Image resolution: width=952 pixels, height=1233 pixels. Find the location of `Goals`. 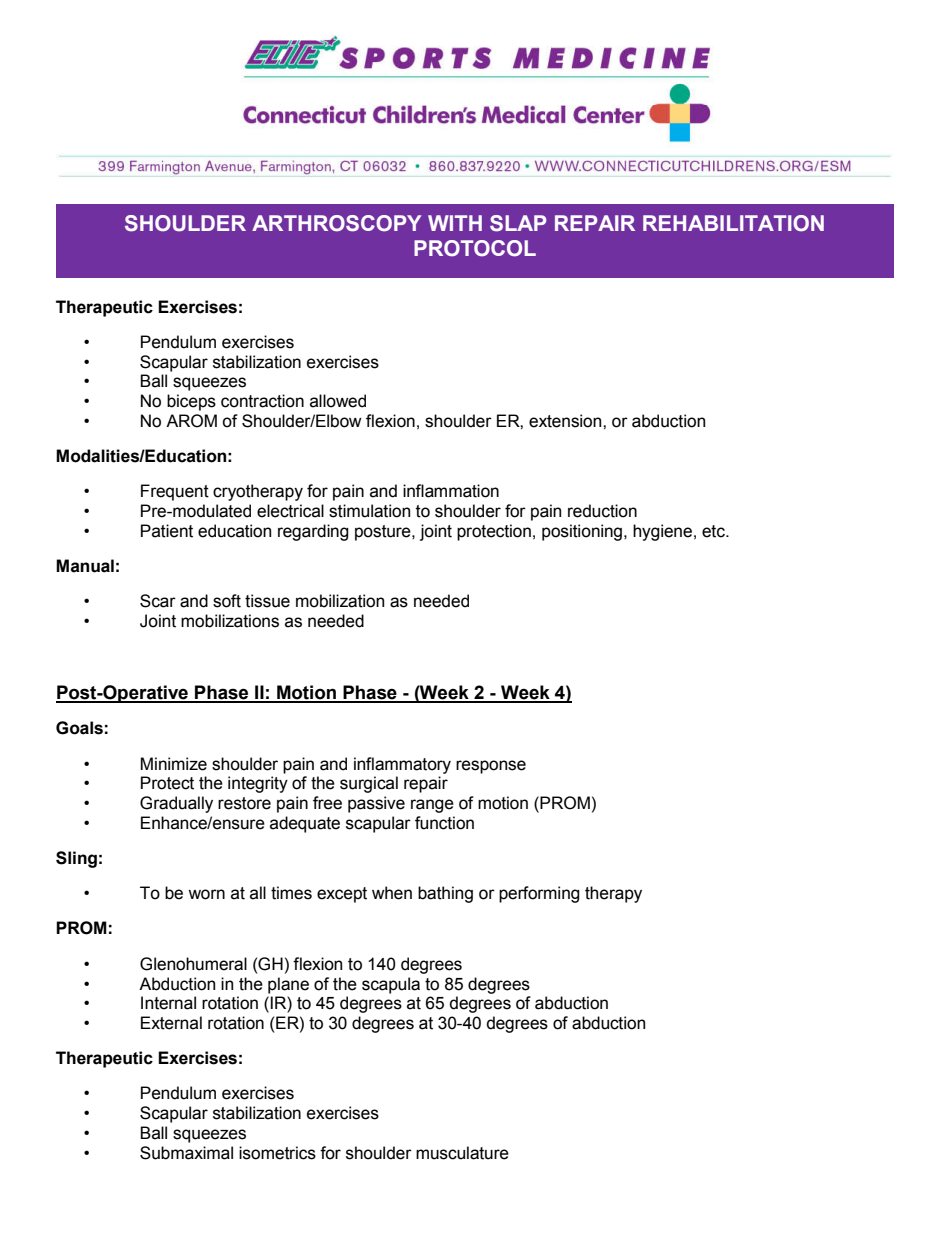

Goals is located at coordinates (79, 728).
